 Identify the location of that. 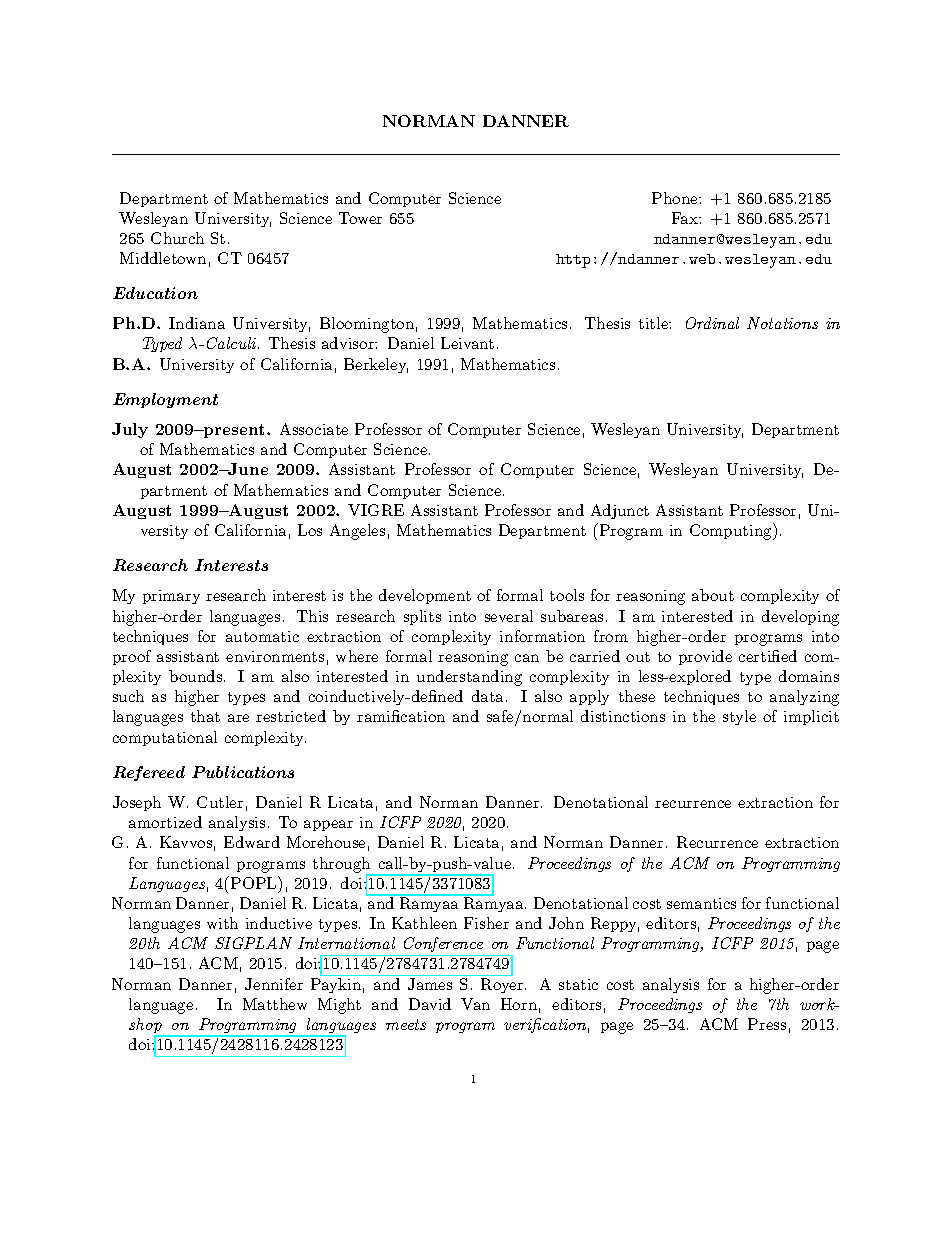
(205, 716).
